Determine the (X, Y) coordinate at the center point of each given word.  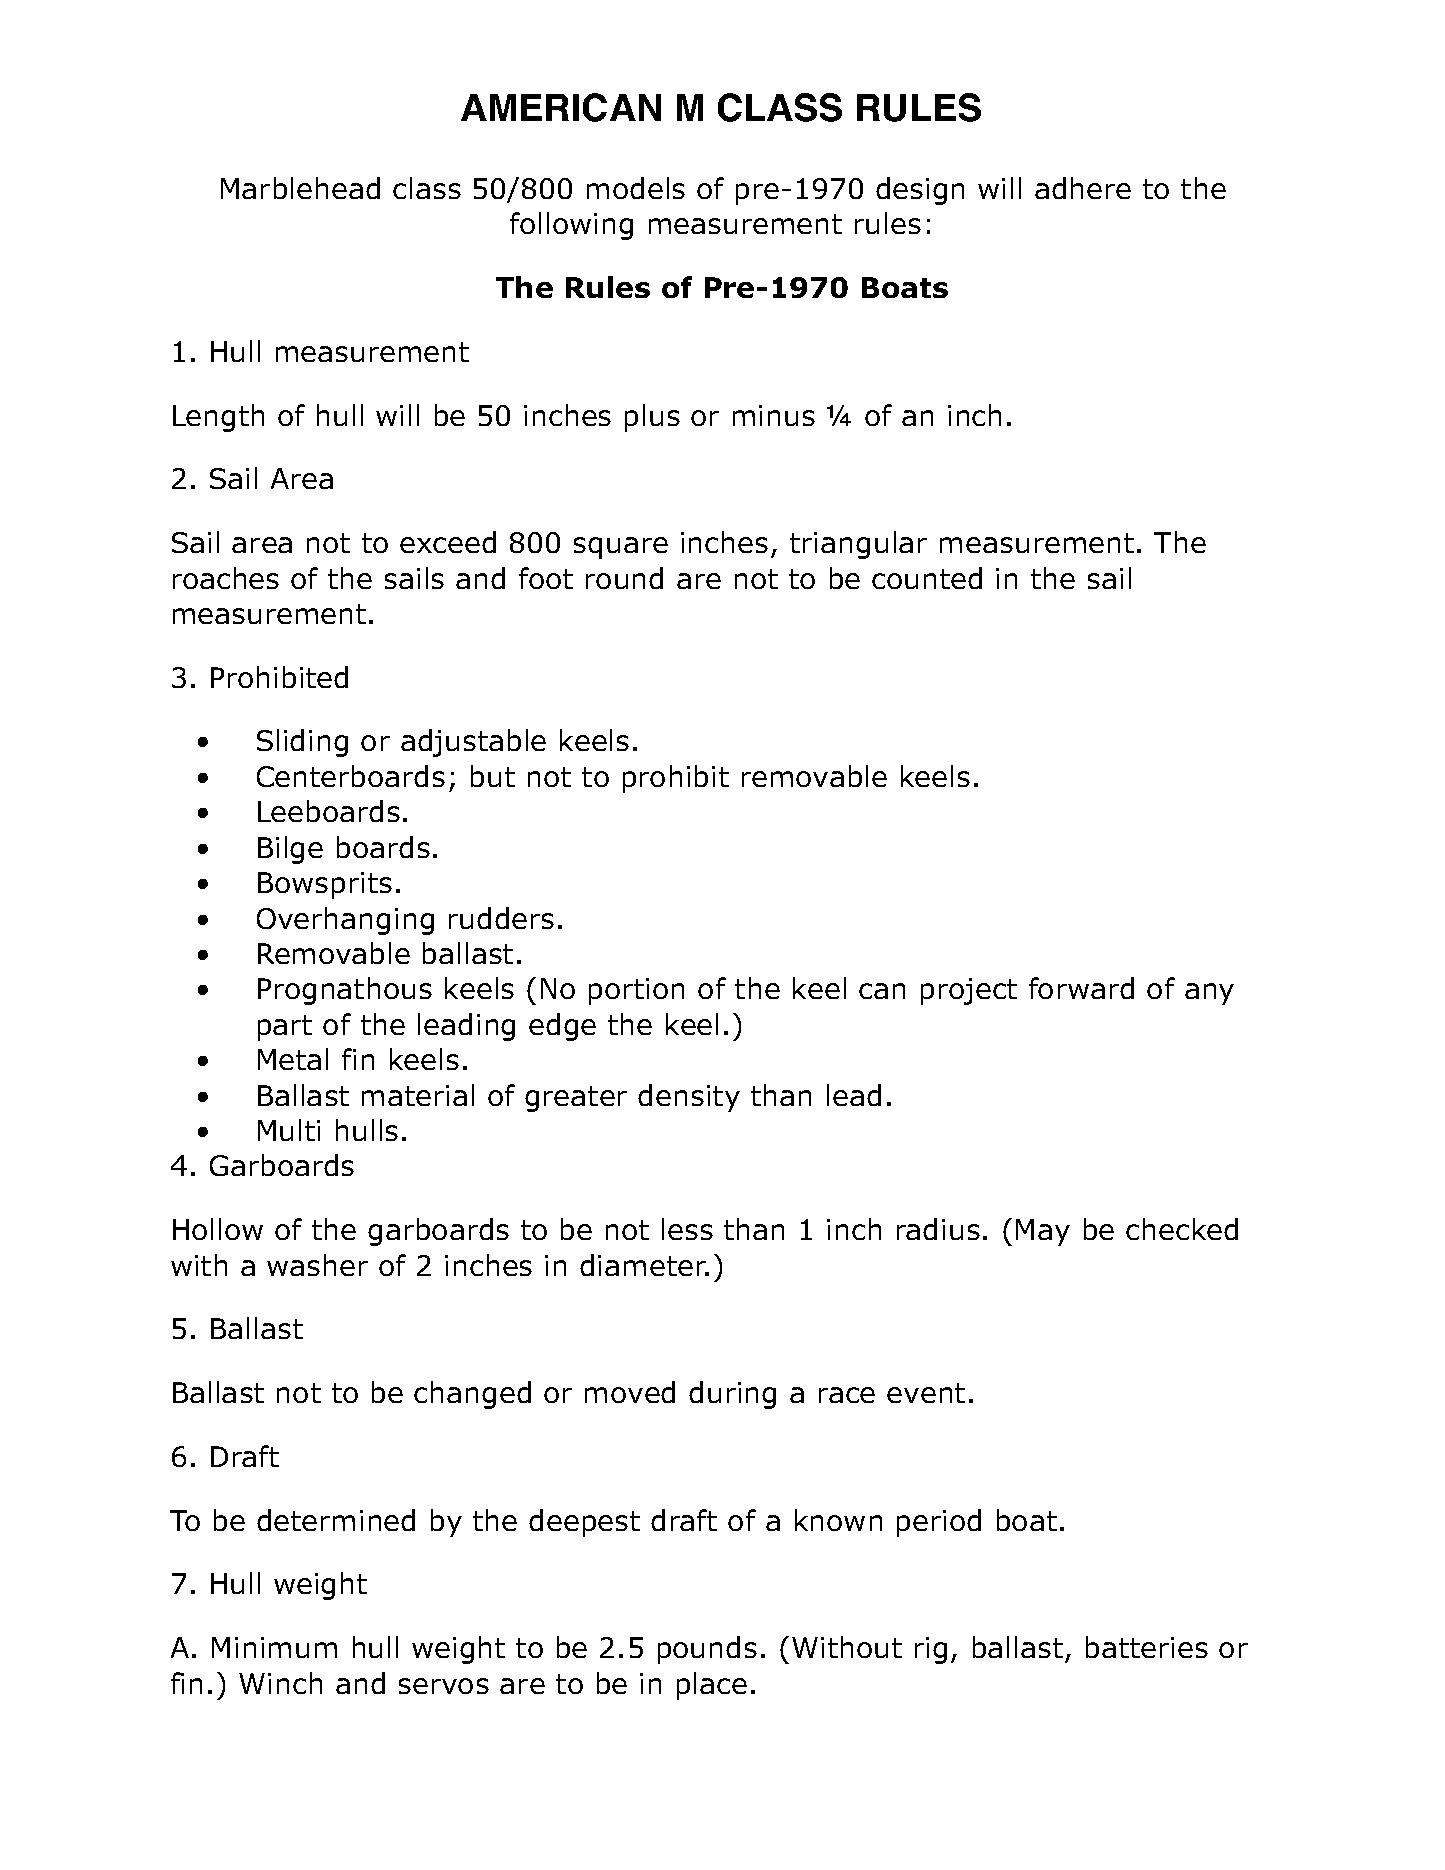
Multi (289, 1130)
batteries (1147, 1647)
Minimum (274, 1647)
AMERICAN (561, 107)
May (1043, 1232)
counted (927, 578)
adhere (1083, 188)
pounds (707, 1650)
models (636, 188)
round (624, 578)
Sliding (302, 743)
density (689, 1098)
